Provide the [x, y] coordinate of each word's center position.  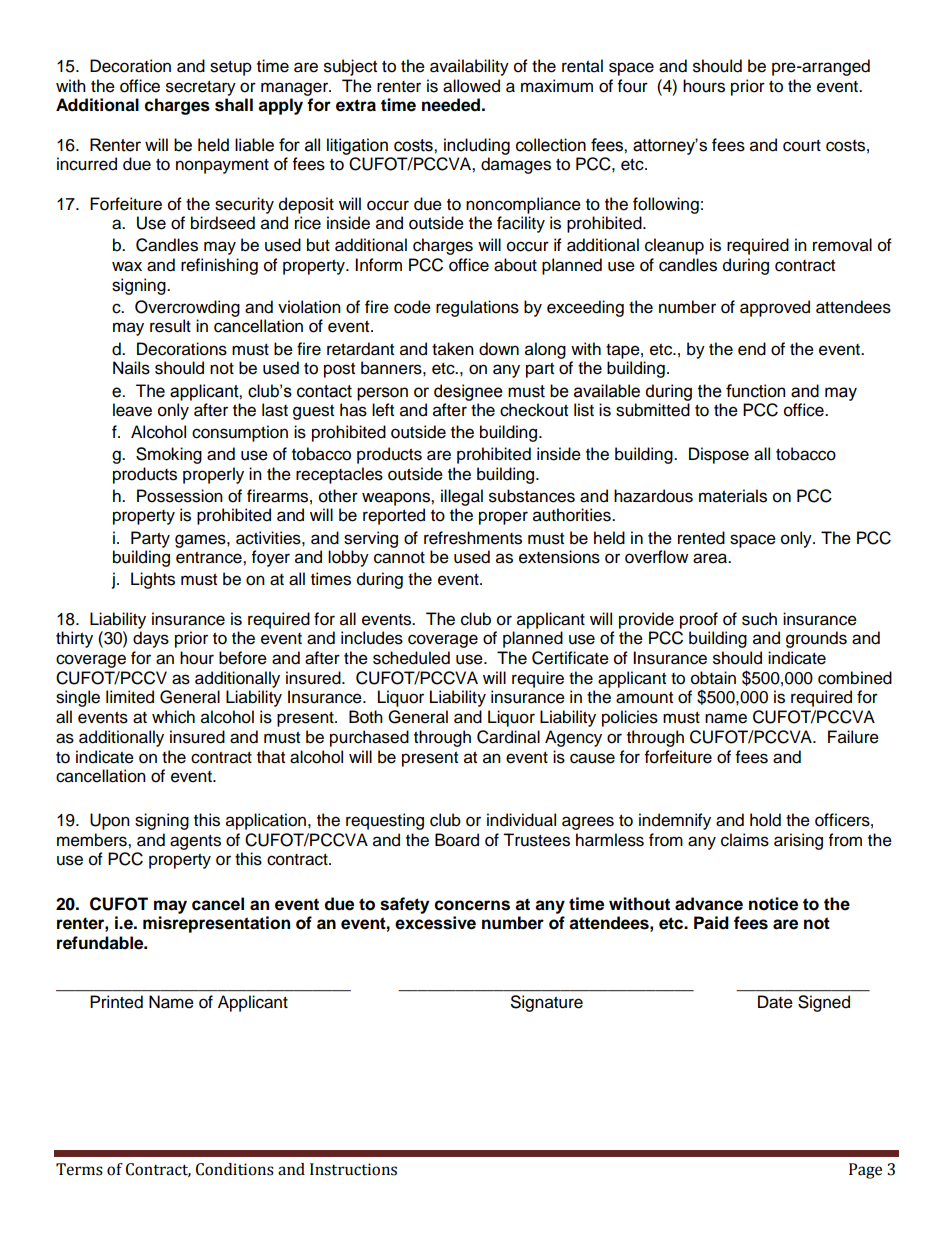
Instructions [353, 1169]
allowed [471, 86]
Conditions [235, 1169]
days [151, 639]
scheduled [411, 658]
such [759, 619]
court [802, 146]
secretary [201, 88]
